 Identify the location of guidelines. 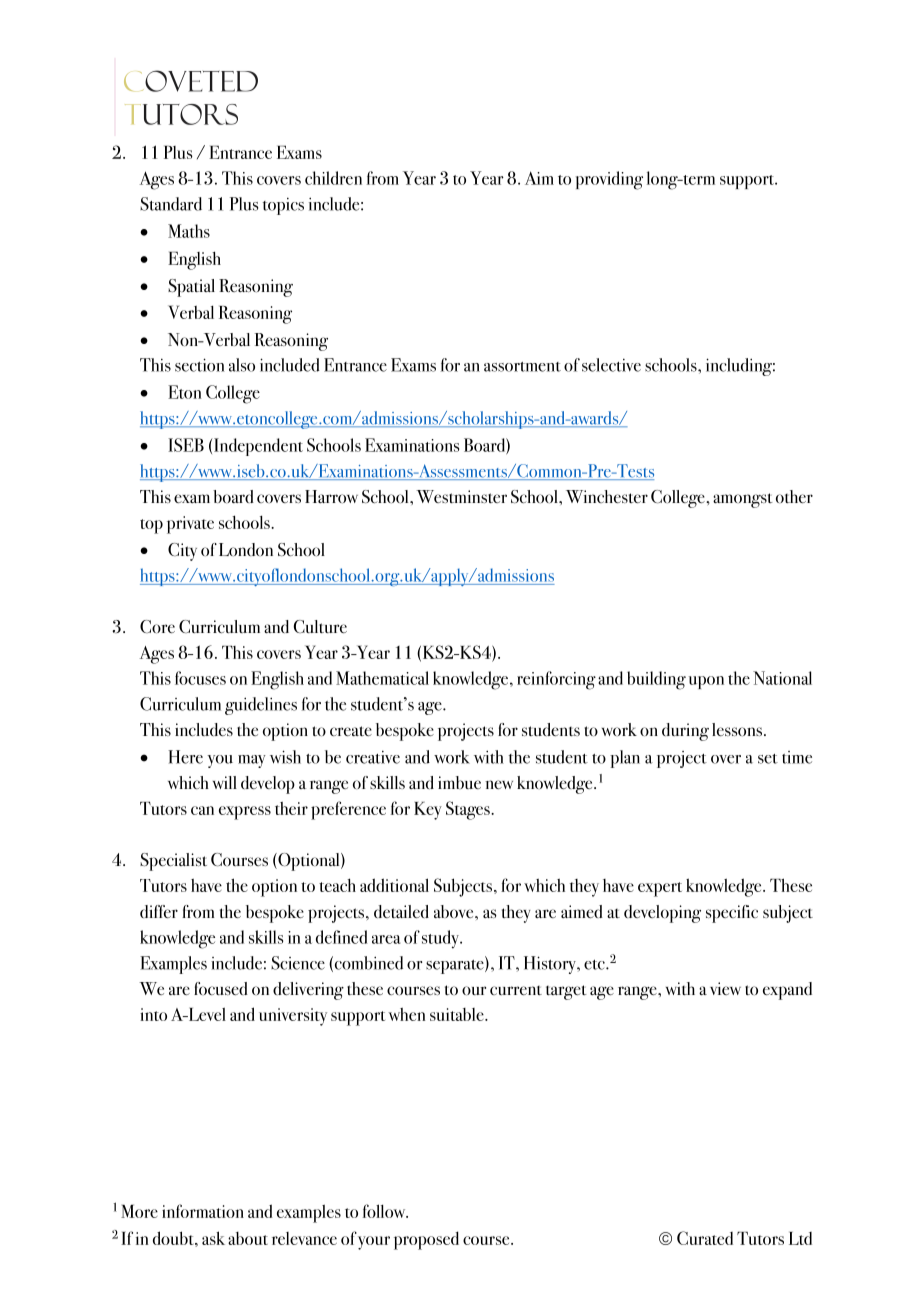
(261, 706).
